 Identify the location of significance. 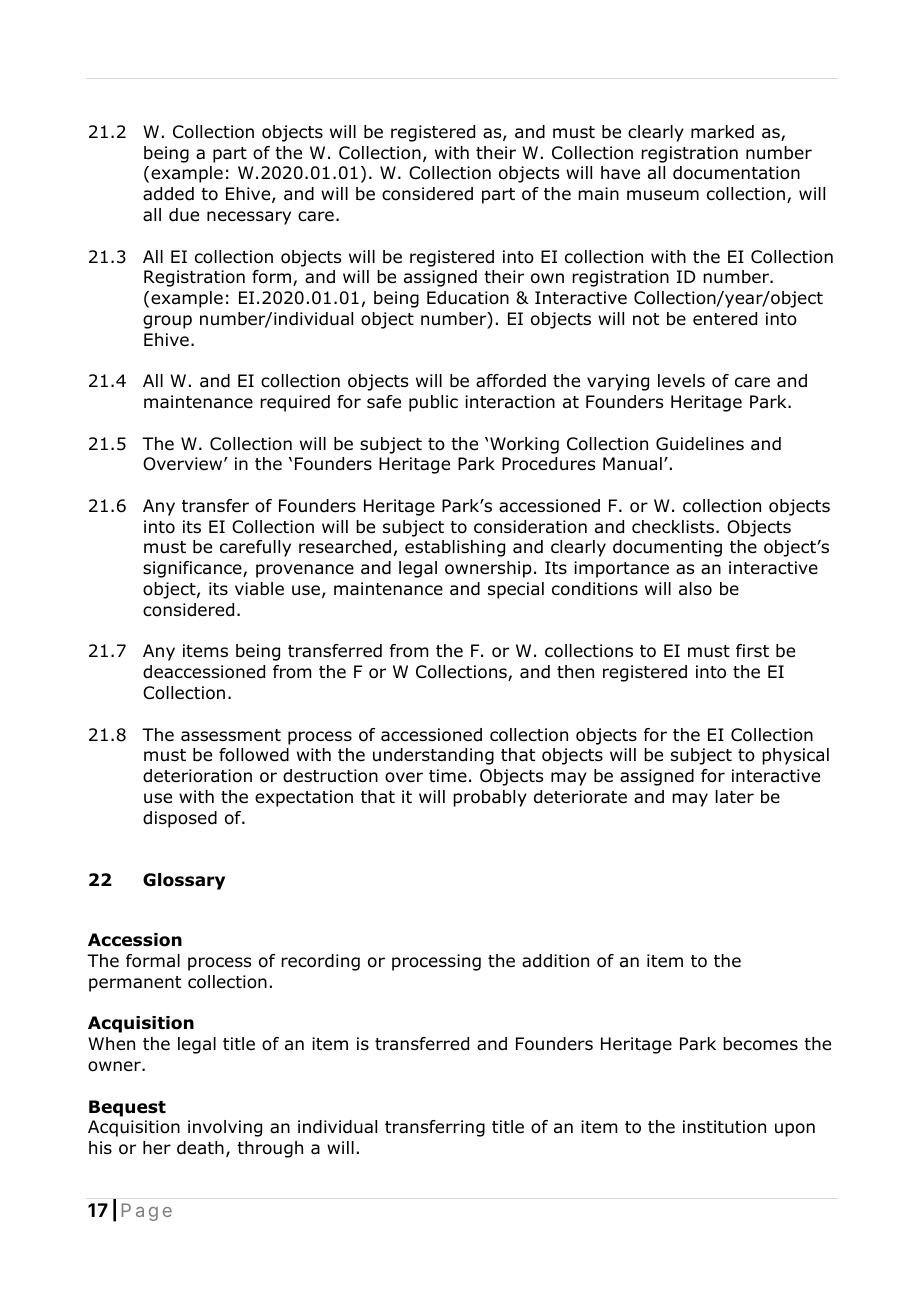
(193, 569).
